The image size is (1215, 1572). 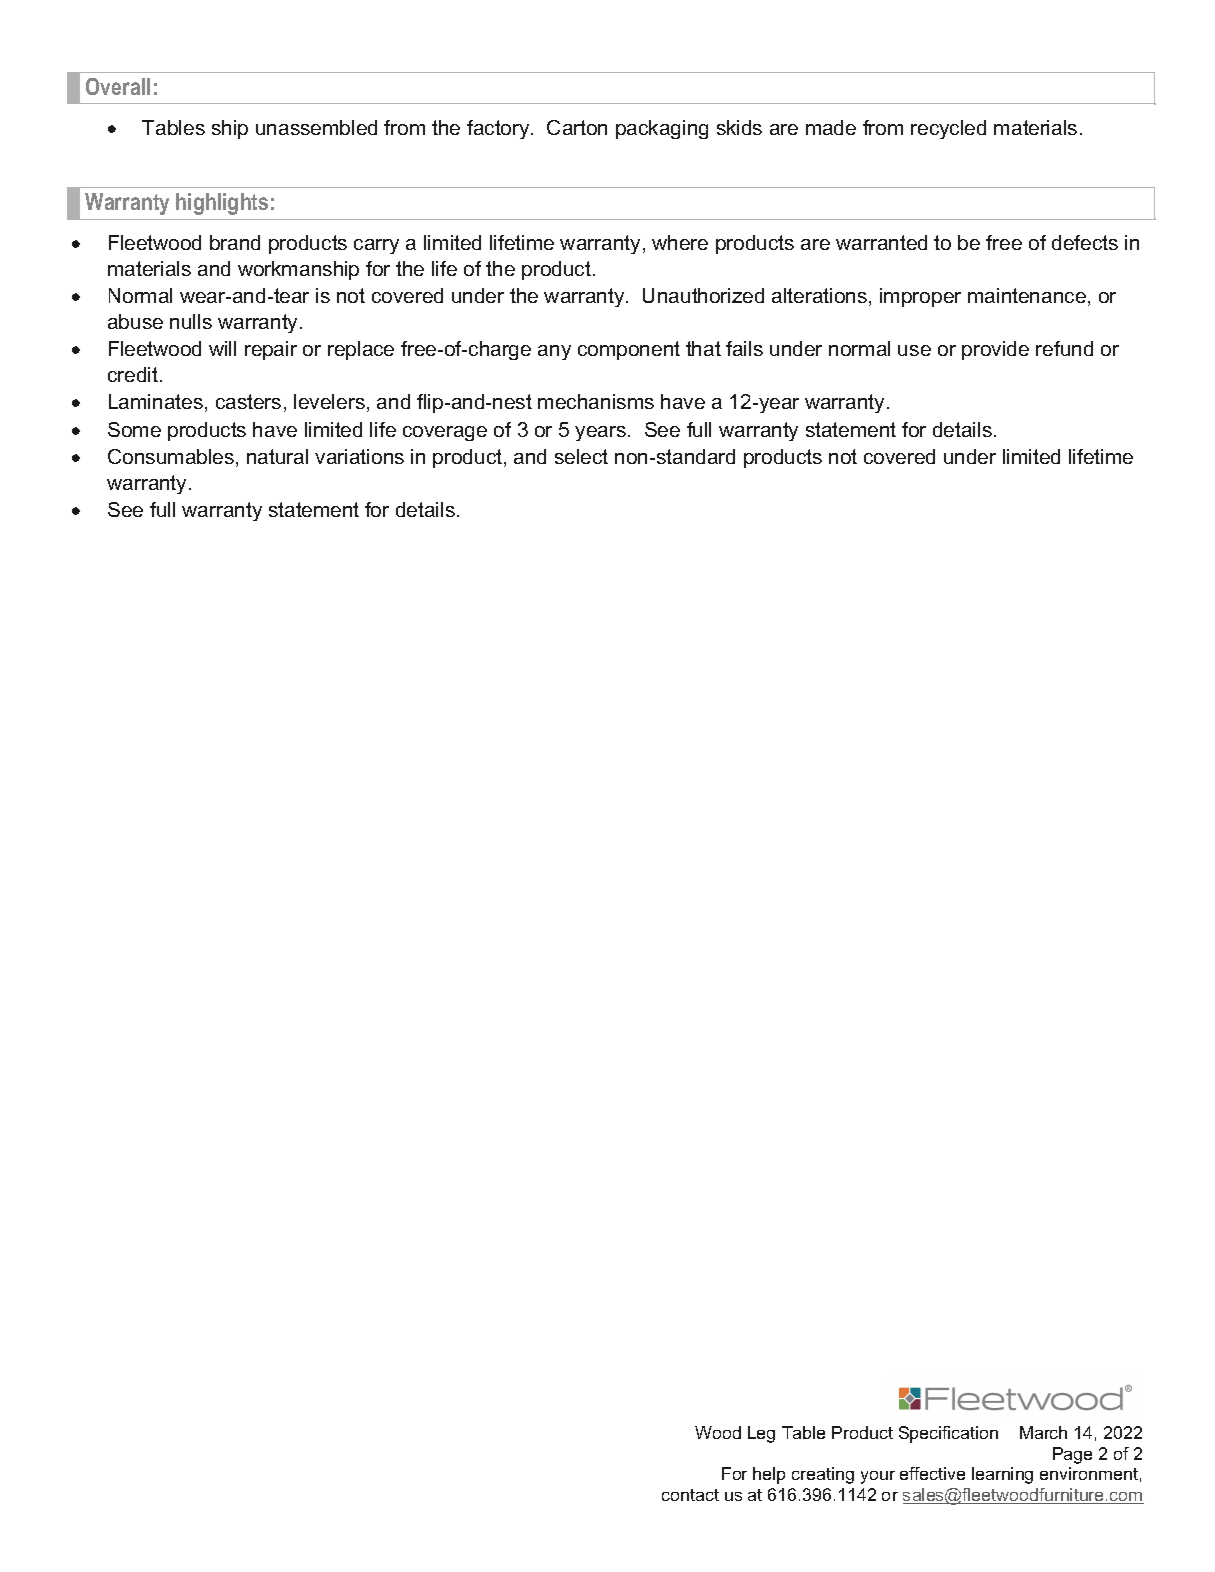 What do you see at coordinates (277, 456) in the image?
I see `natural` at bounding box center [277, 456].
